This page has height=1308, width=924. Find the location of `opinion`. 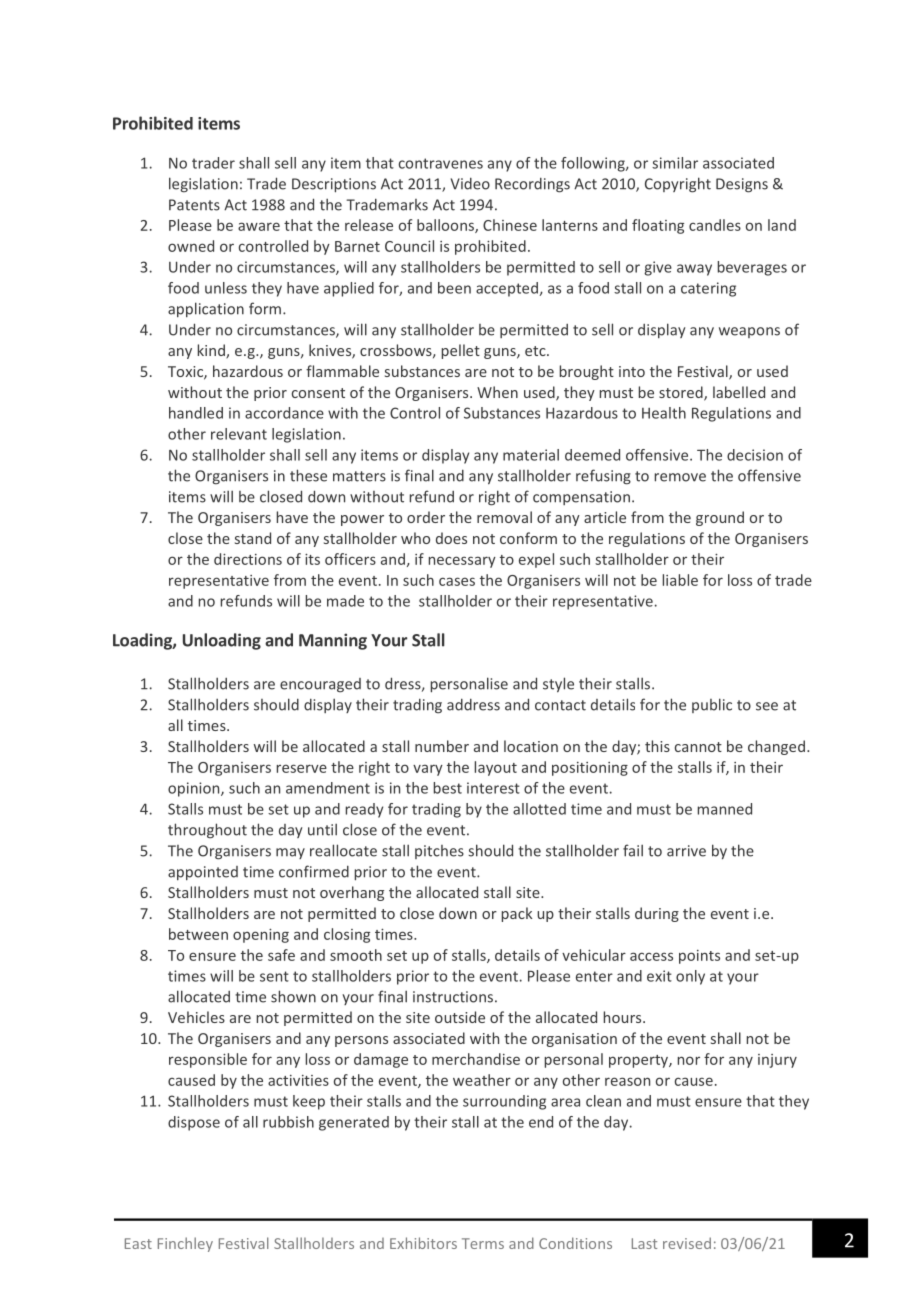

opinion is located at coordinates (195, 789).
